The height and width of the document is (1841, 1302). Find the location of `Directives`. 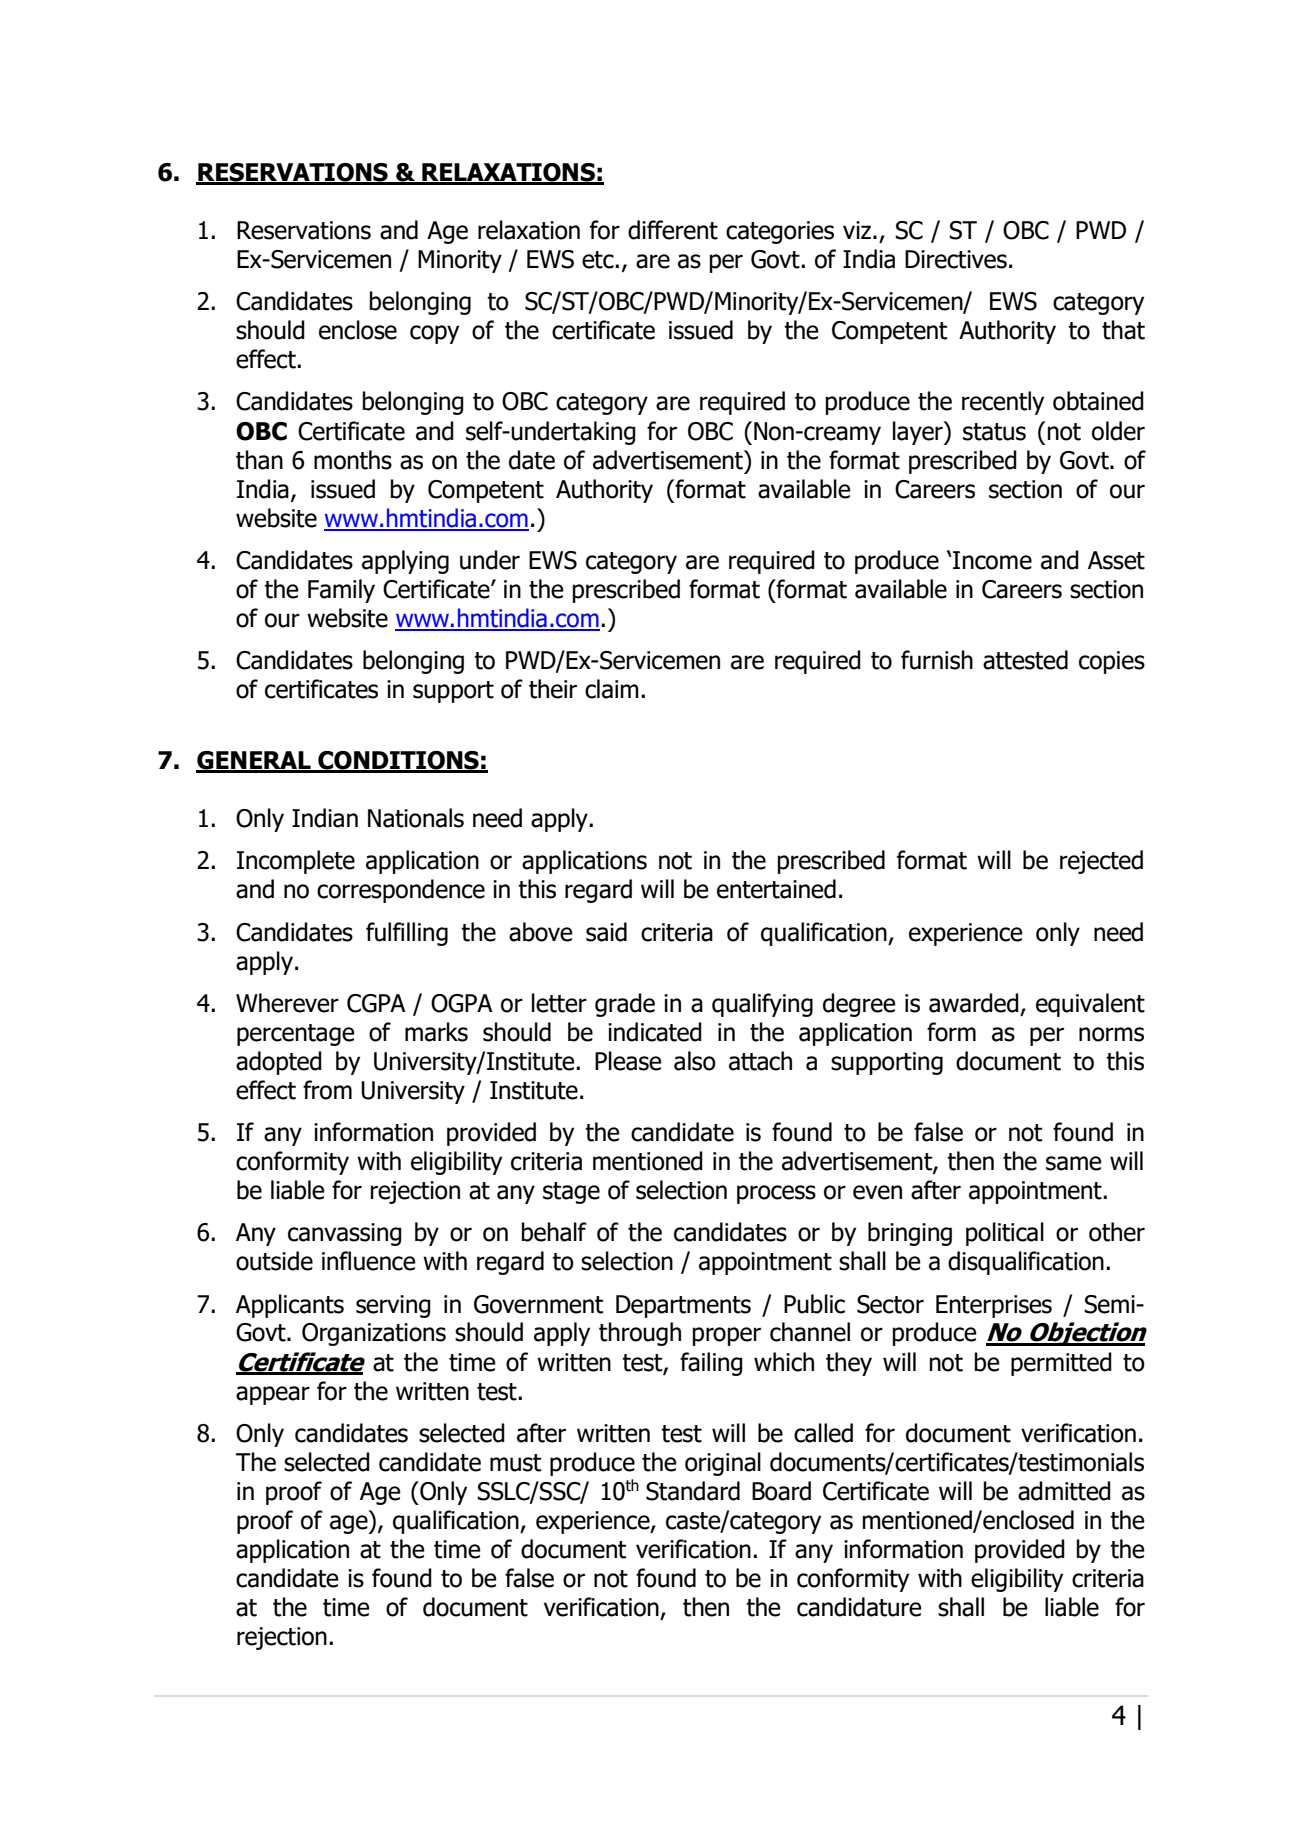

Directives is located at coordinates (956, 259).
